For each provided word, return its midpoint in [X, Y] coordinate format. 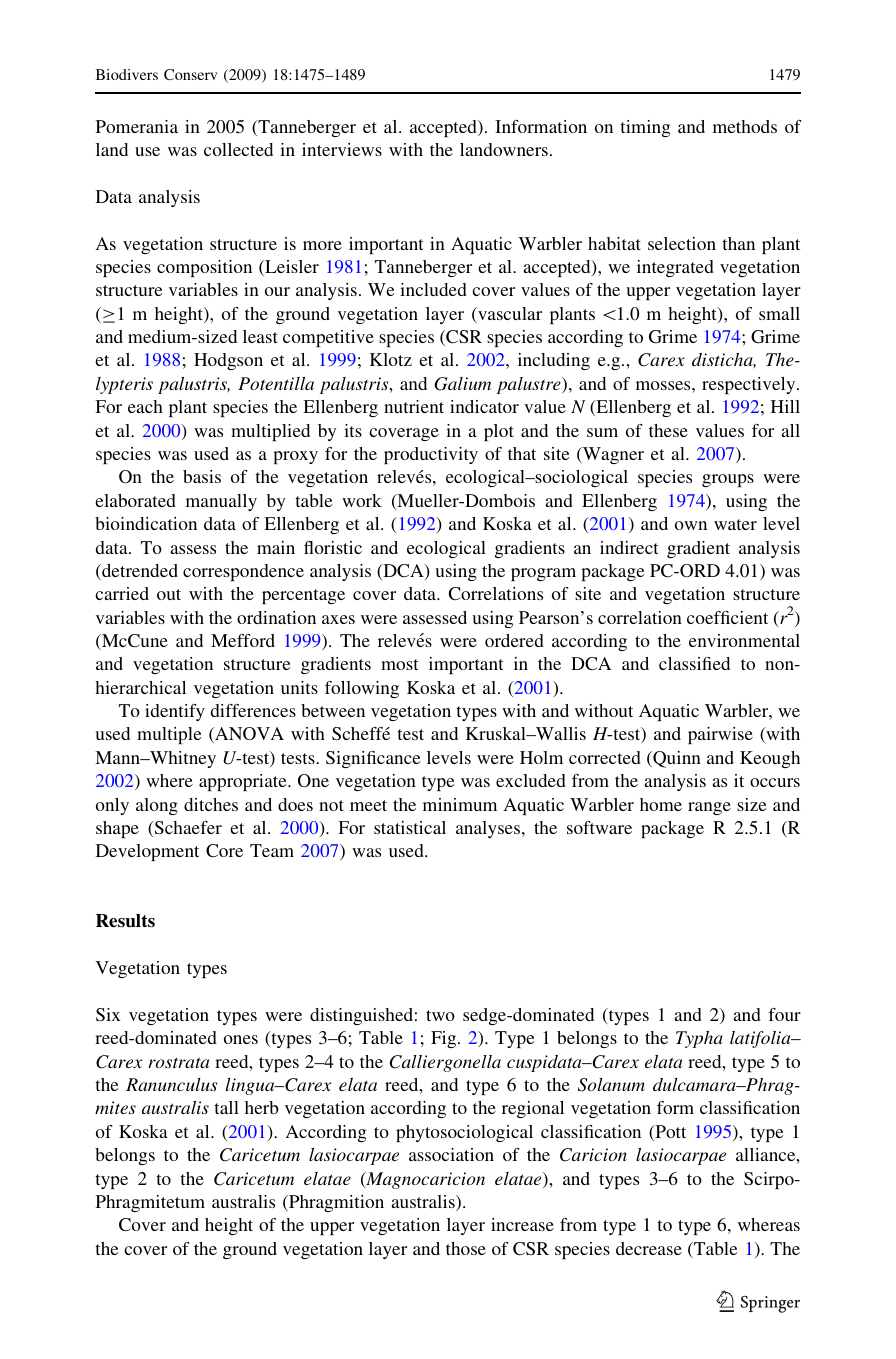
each [145, 406]
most [399, 664]
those [466, 1248]
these [668, 430]
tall [226, 1107]
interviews [342, 149]
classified [694, 663]
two [440, 1015]
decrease [649, 1248]
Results [125, 921]
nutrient [414, 406]
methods [745, 126]
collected [238, 149]
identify [175, 712]
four [784, 1014]
